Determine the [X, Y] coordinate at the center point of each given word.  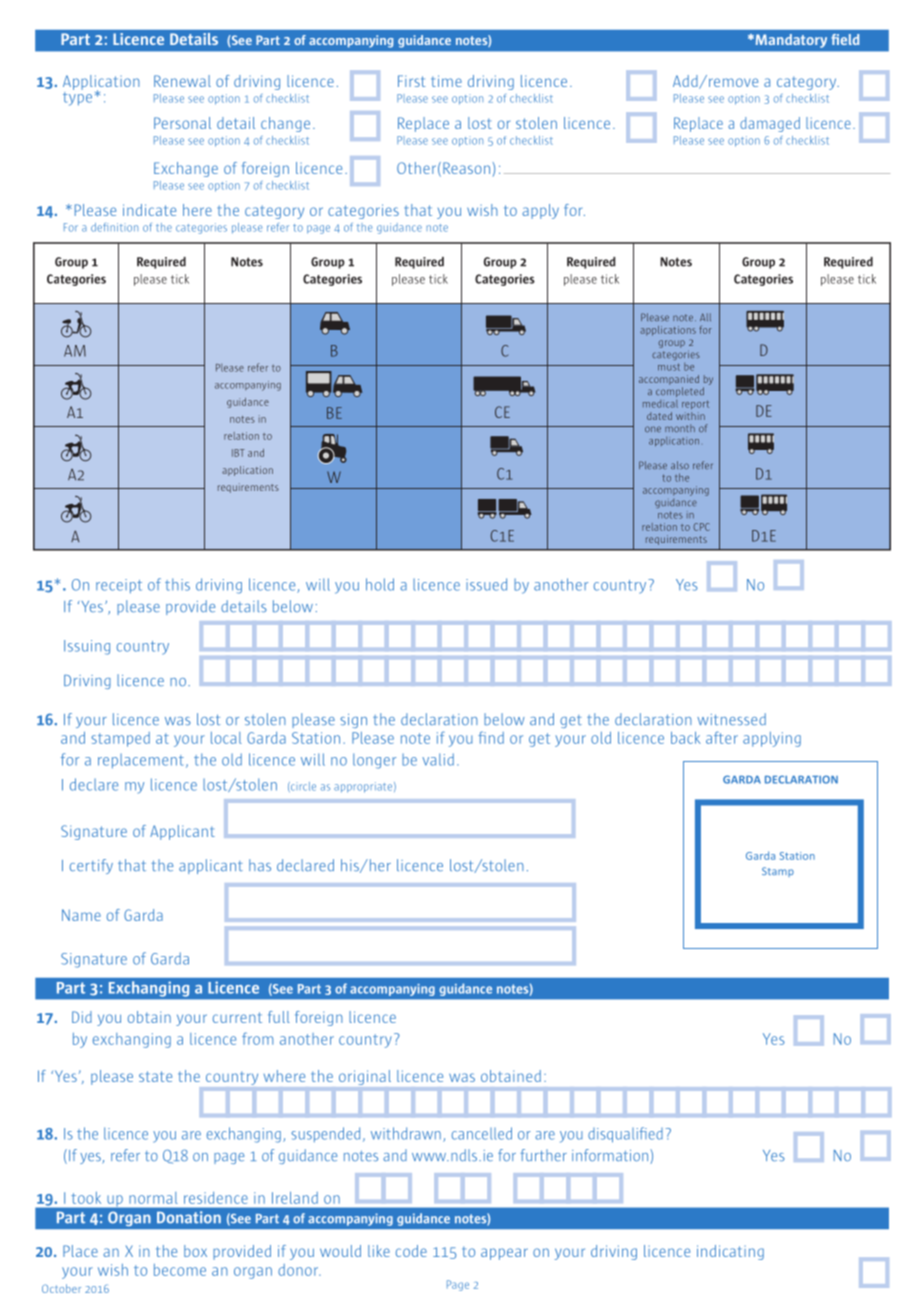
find [491, 737]
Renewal [182, 81]
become [180, 1270]
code [411, 1251]
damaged [770, 124]
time [446, 81]
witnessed [731, 719]
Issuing [87, 647]
